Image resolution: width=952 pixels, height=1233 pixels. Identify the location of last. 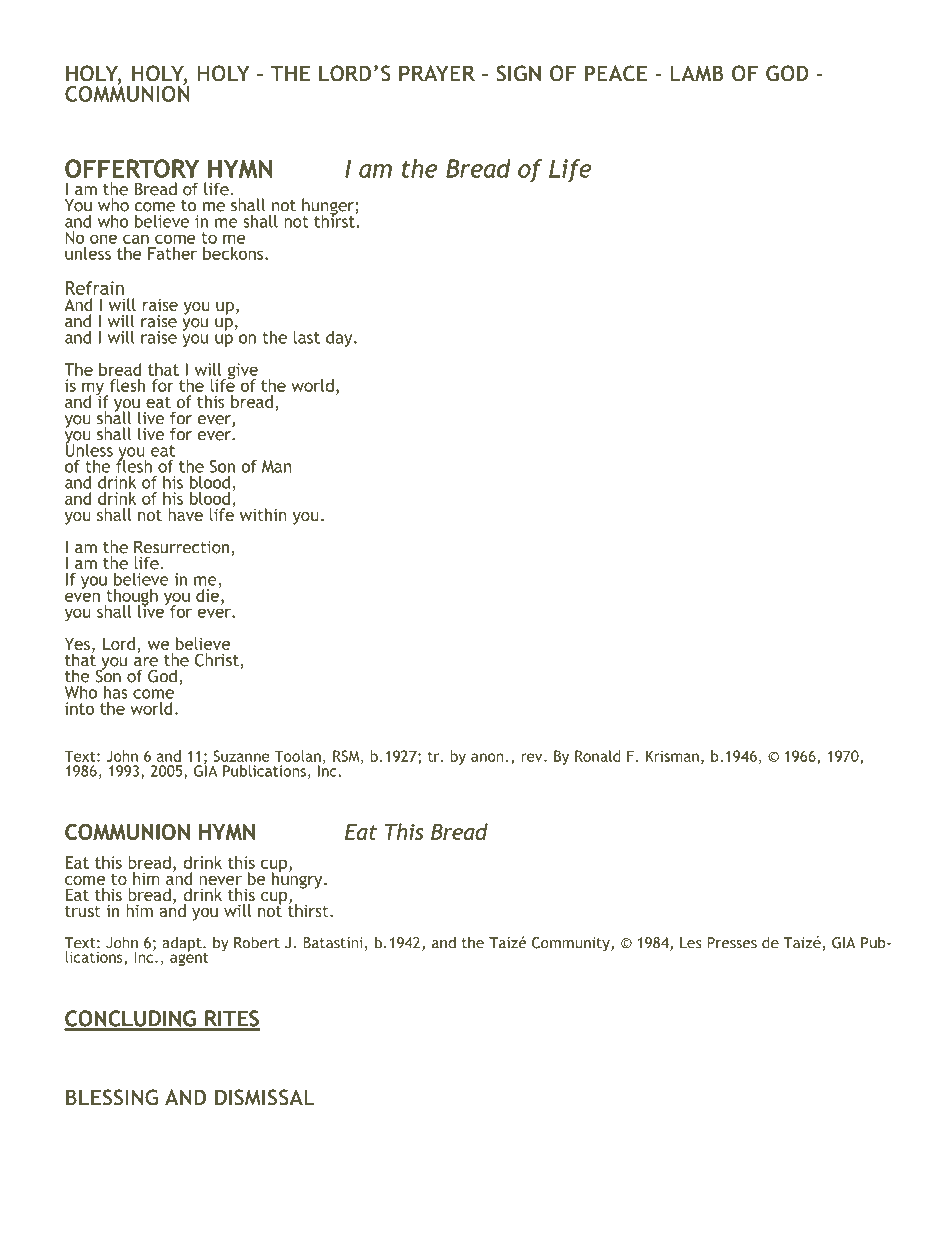
(306, 337).
